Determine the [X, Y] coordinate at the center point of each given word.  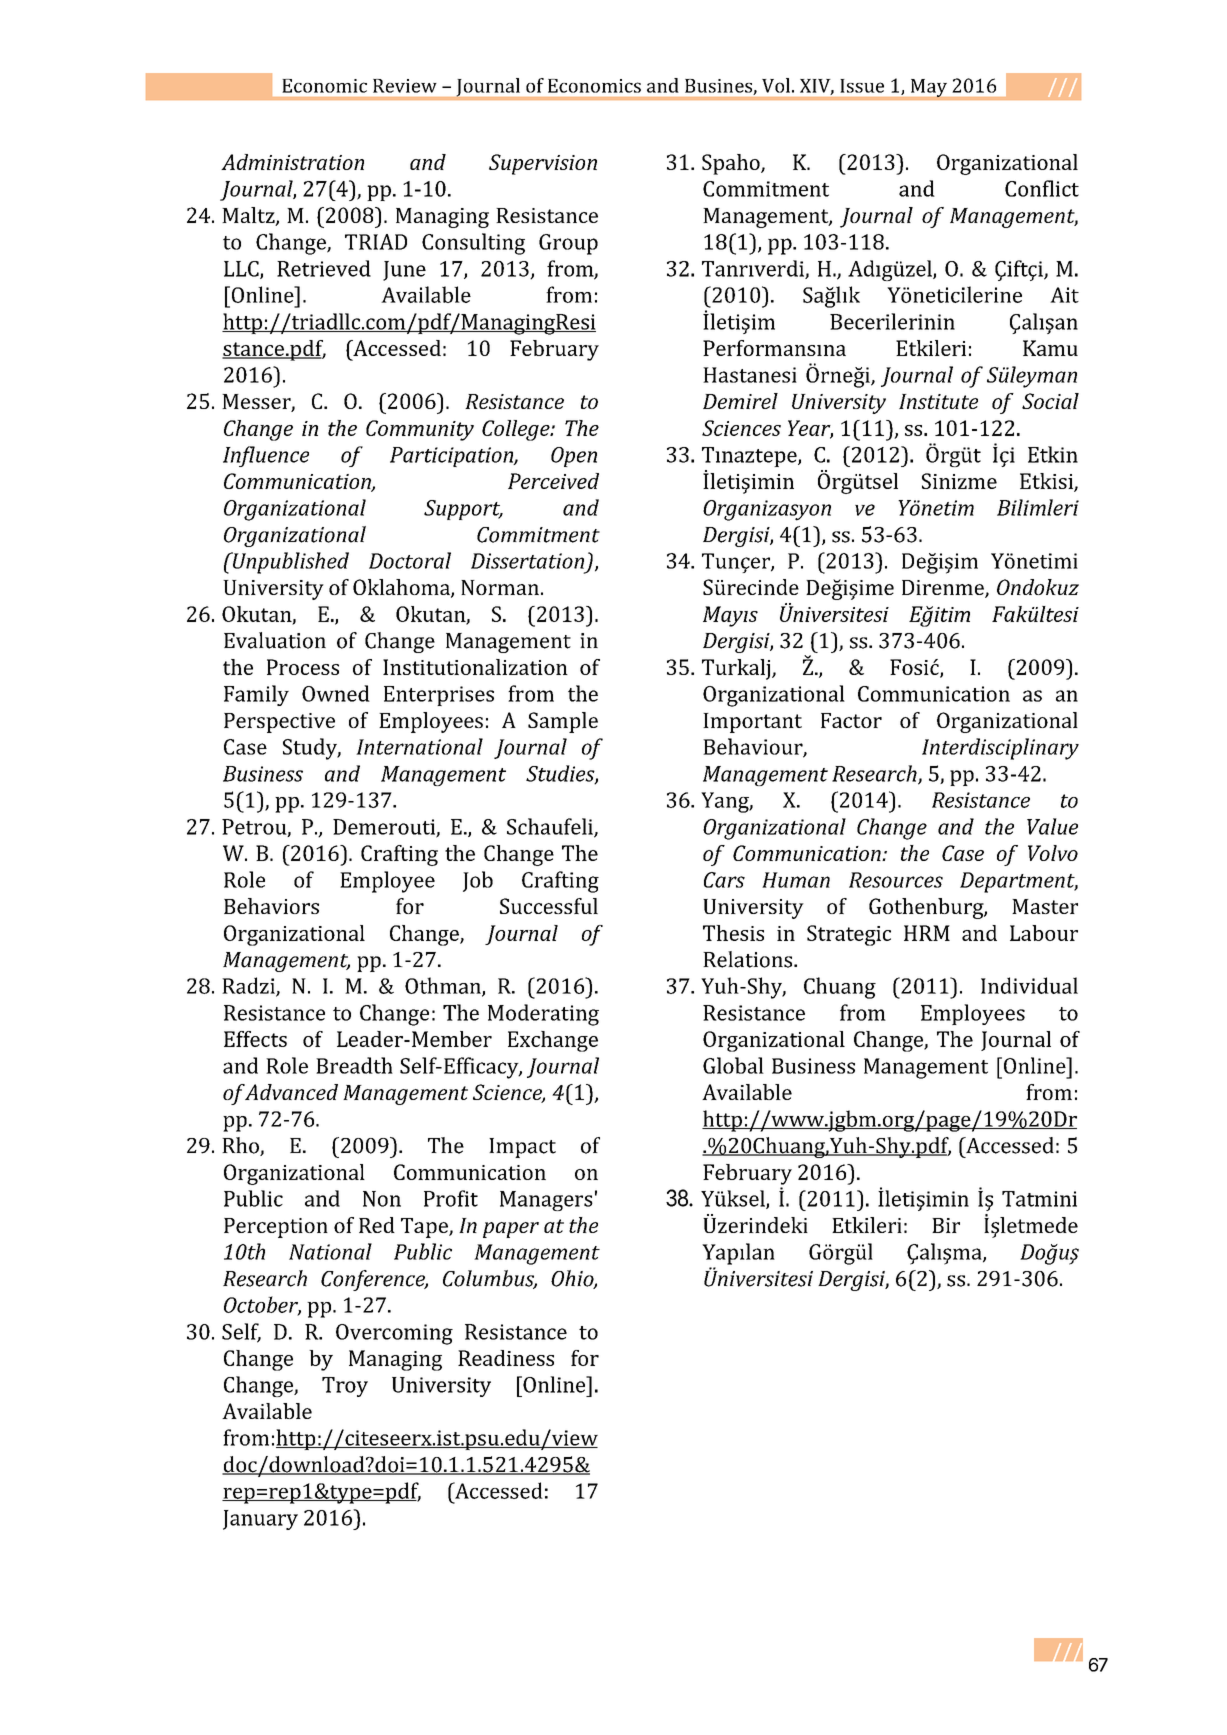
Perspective [279, 723]
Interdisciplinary [1000, 749]
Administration [292, 162]
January [260, 1520]
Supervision [543, 164]
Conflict [1042, 188]
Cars [724, 880]
